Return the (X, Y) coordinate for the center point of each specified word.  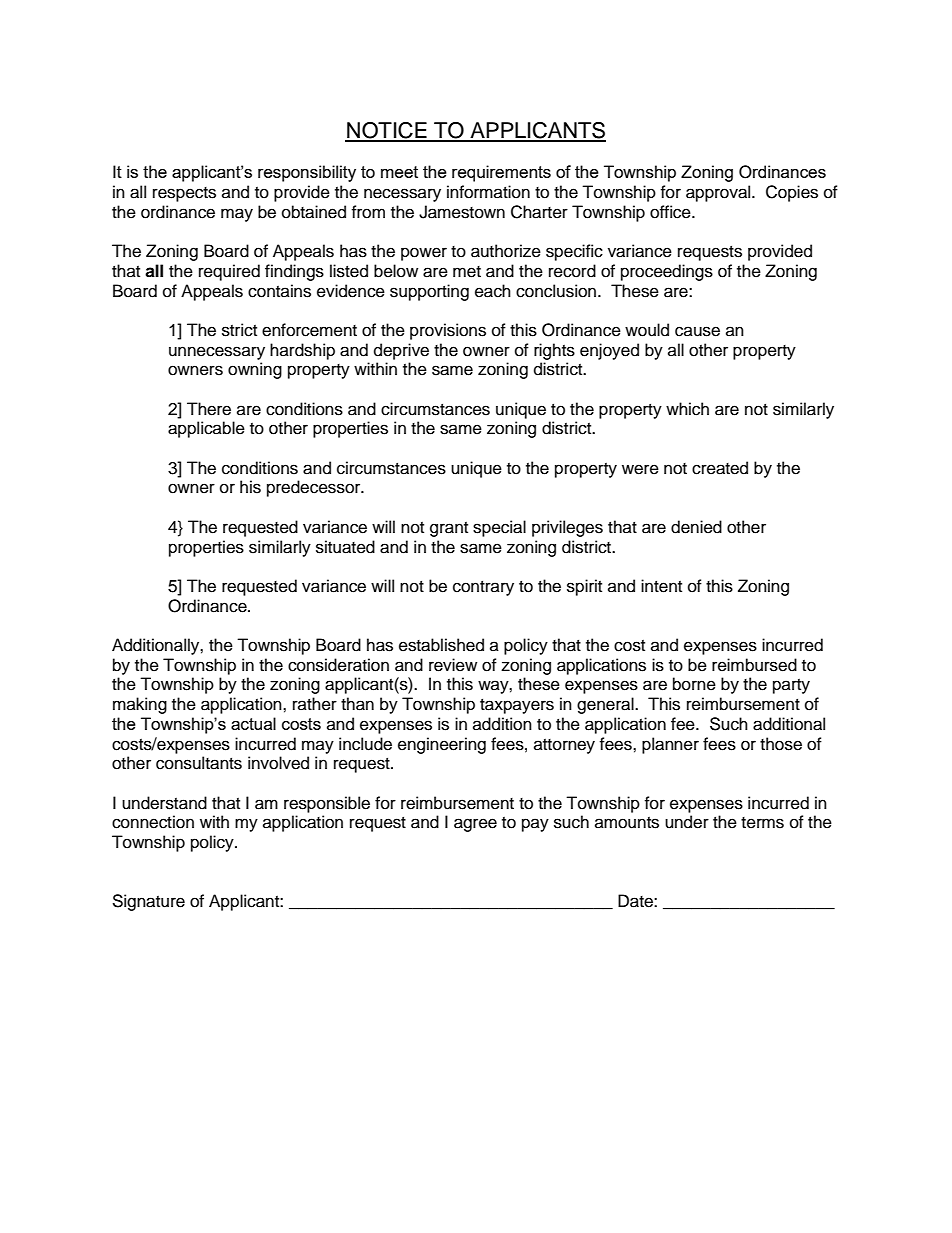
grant (449, 529)
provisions (448, 331)
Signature (148, 902)
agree (475, 825)
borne (694, 684)
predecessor (315, 488)
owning (255, 370)
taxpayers (517, 706)
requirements (501, 173)
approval (719, 193)
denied (696, 527)
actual (253, 723)
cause (697, 331)
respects (184, 194)
